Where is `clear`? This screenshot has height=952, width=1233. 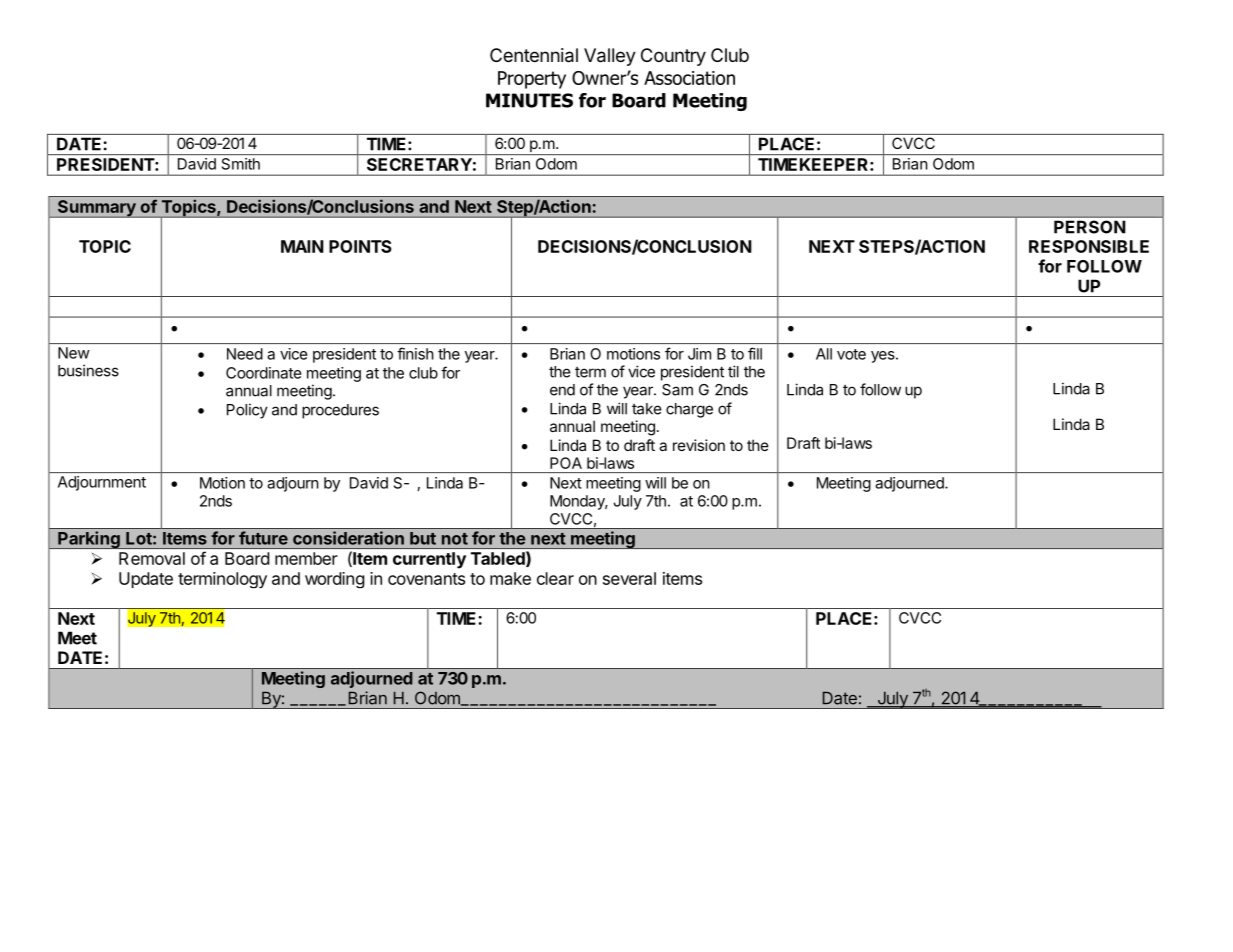
clear is located at coordinates (555, 578).
